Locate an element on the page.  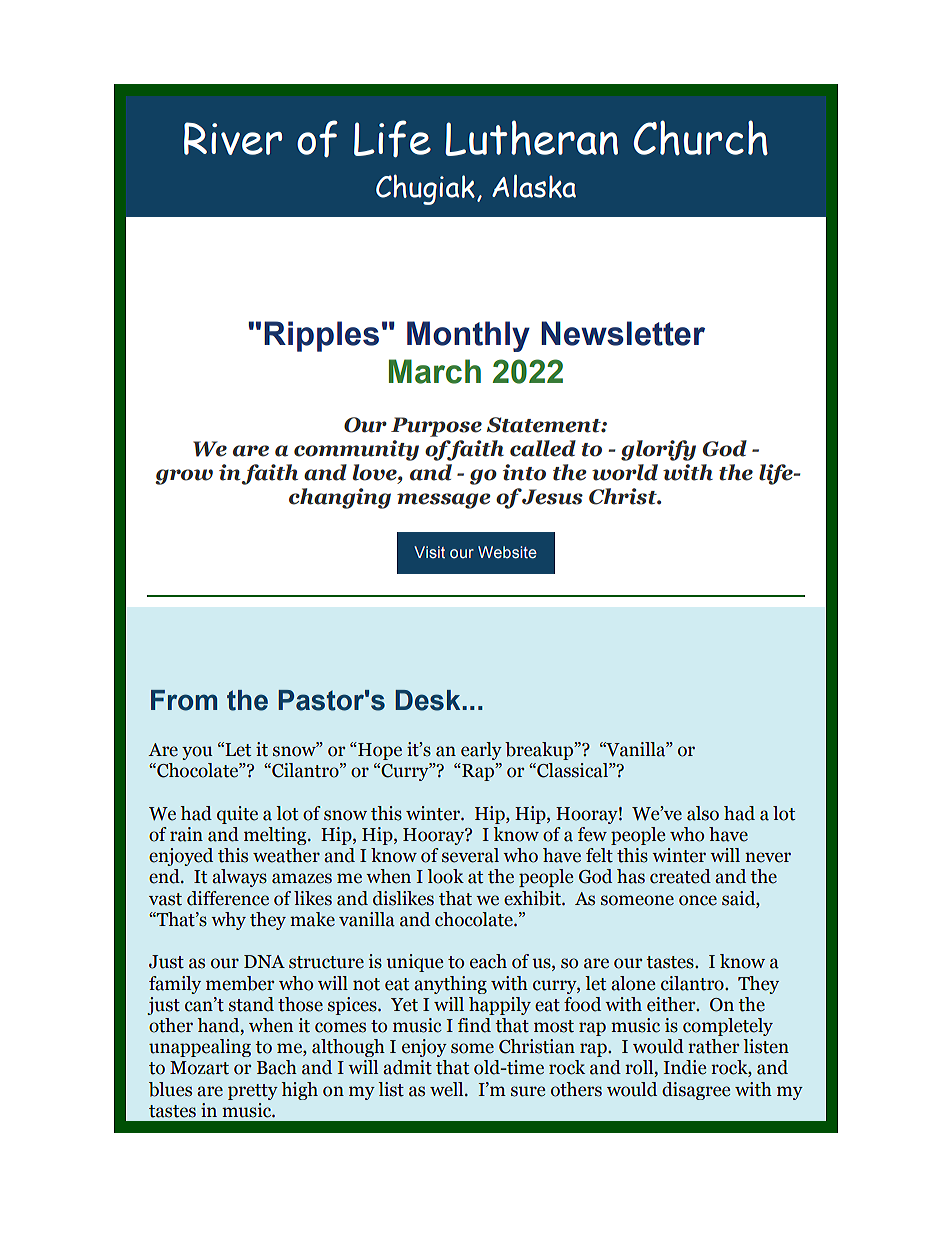
Monthly is located at coordinates (468, 336).
